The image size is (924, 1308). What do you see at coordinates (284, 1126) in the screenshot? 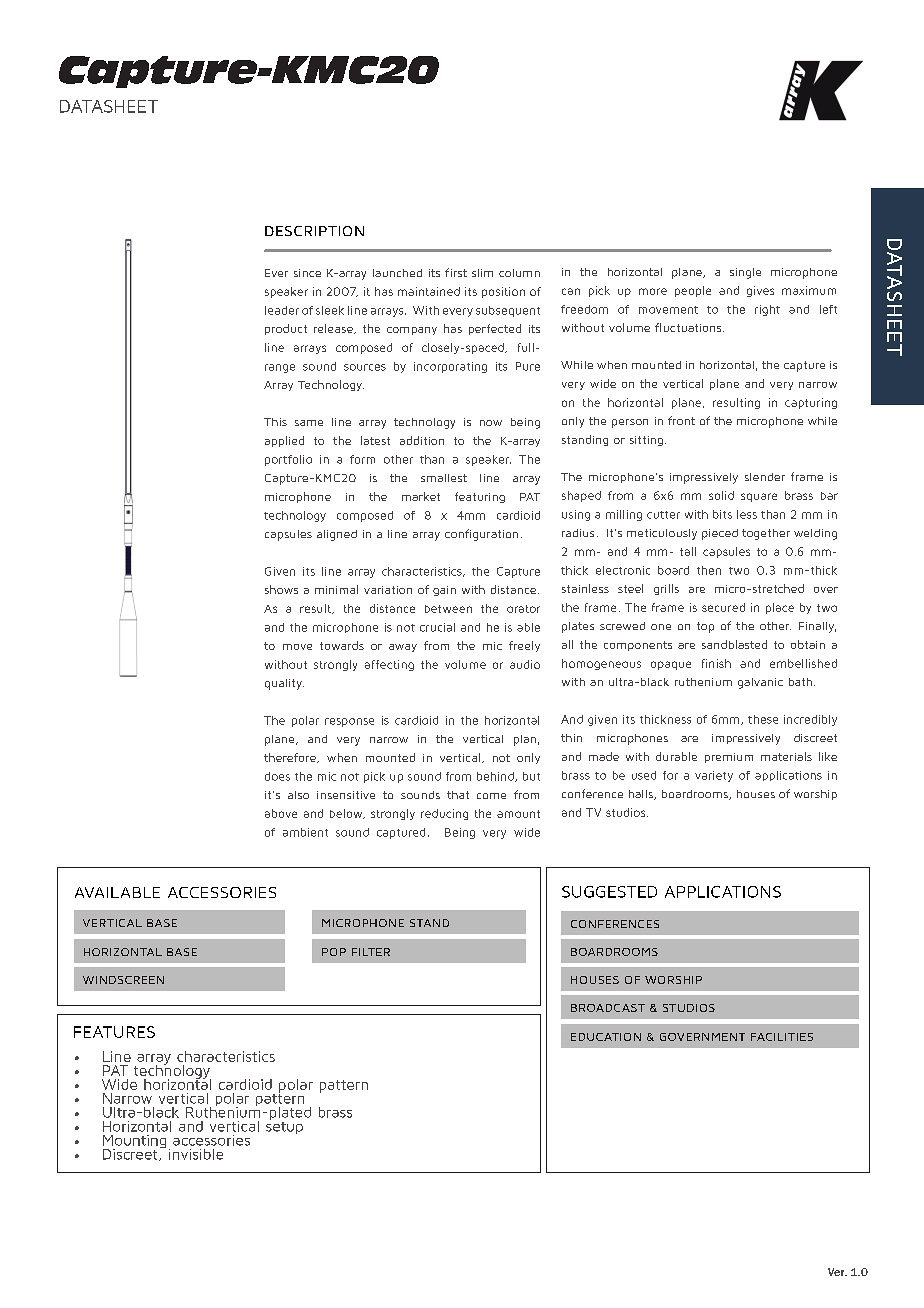
I see `setup` at bounding box center [284, 1126].
